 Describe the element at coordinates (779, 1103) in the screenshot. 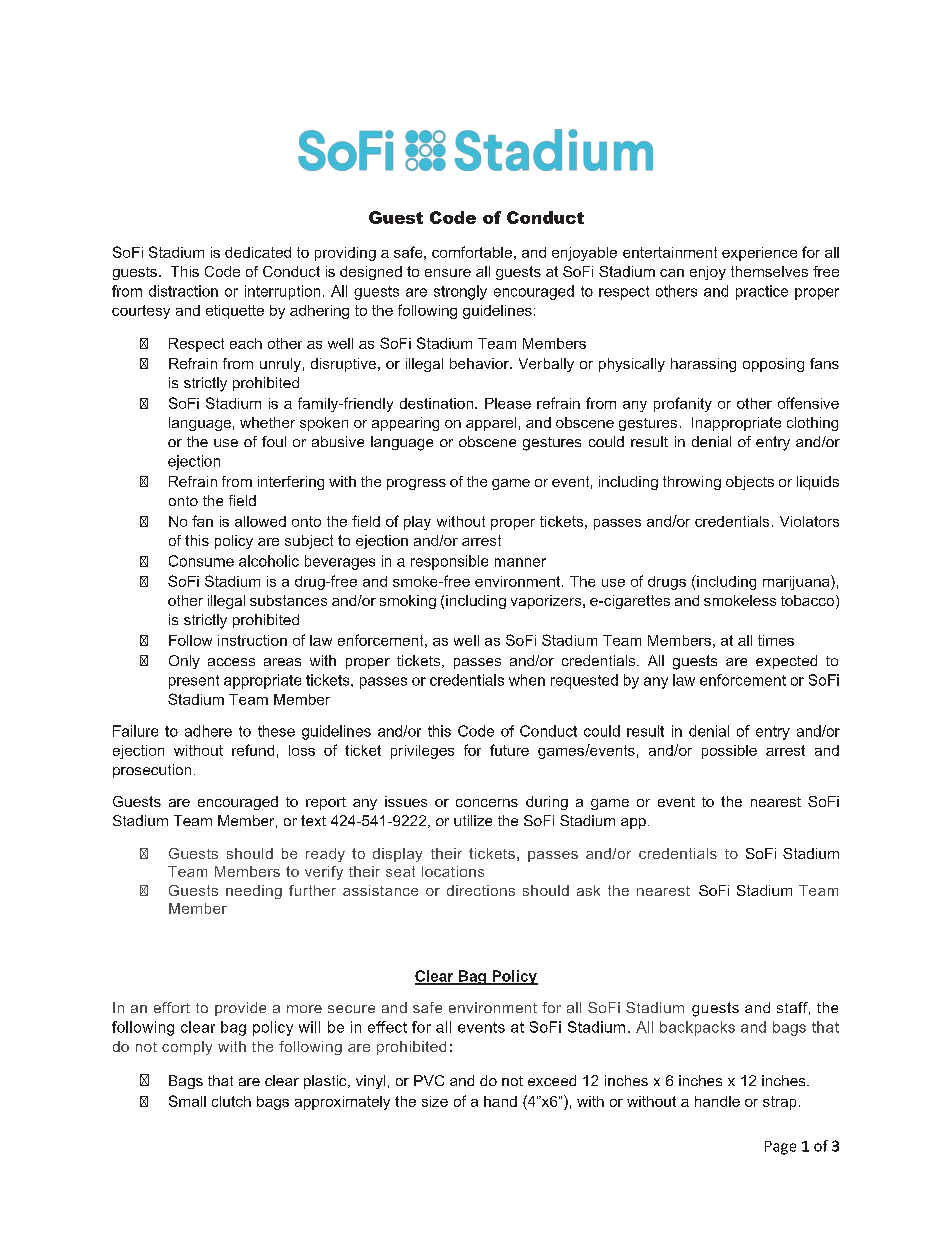

I see `strap` at that location.
